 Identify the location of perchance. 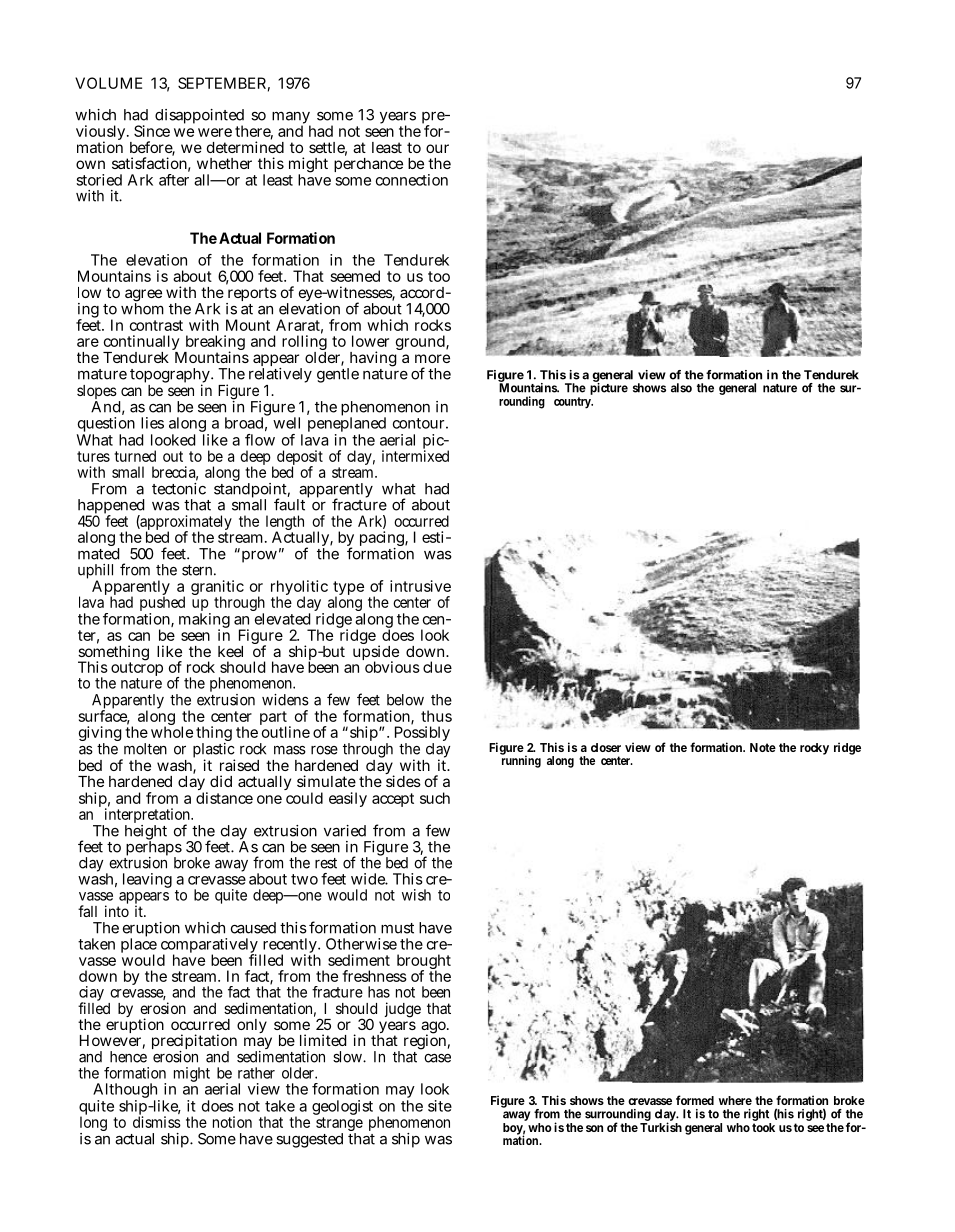
(368, 163).
